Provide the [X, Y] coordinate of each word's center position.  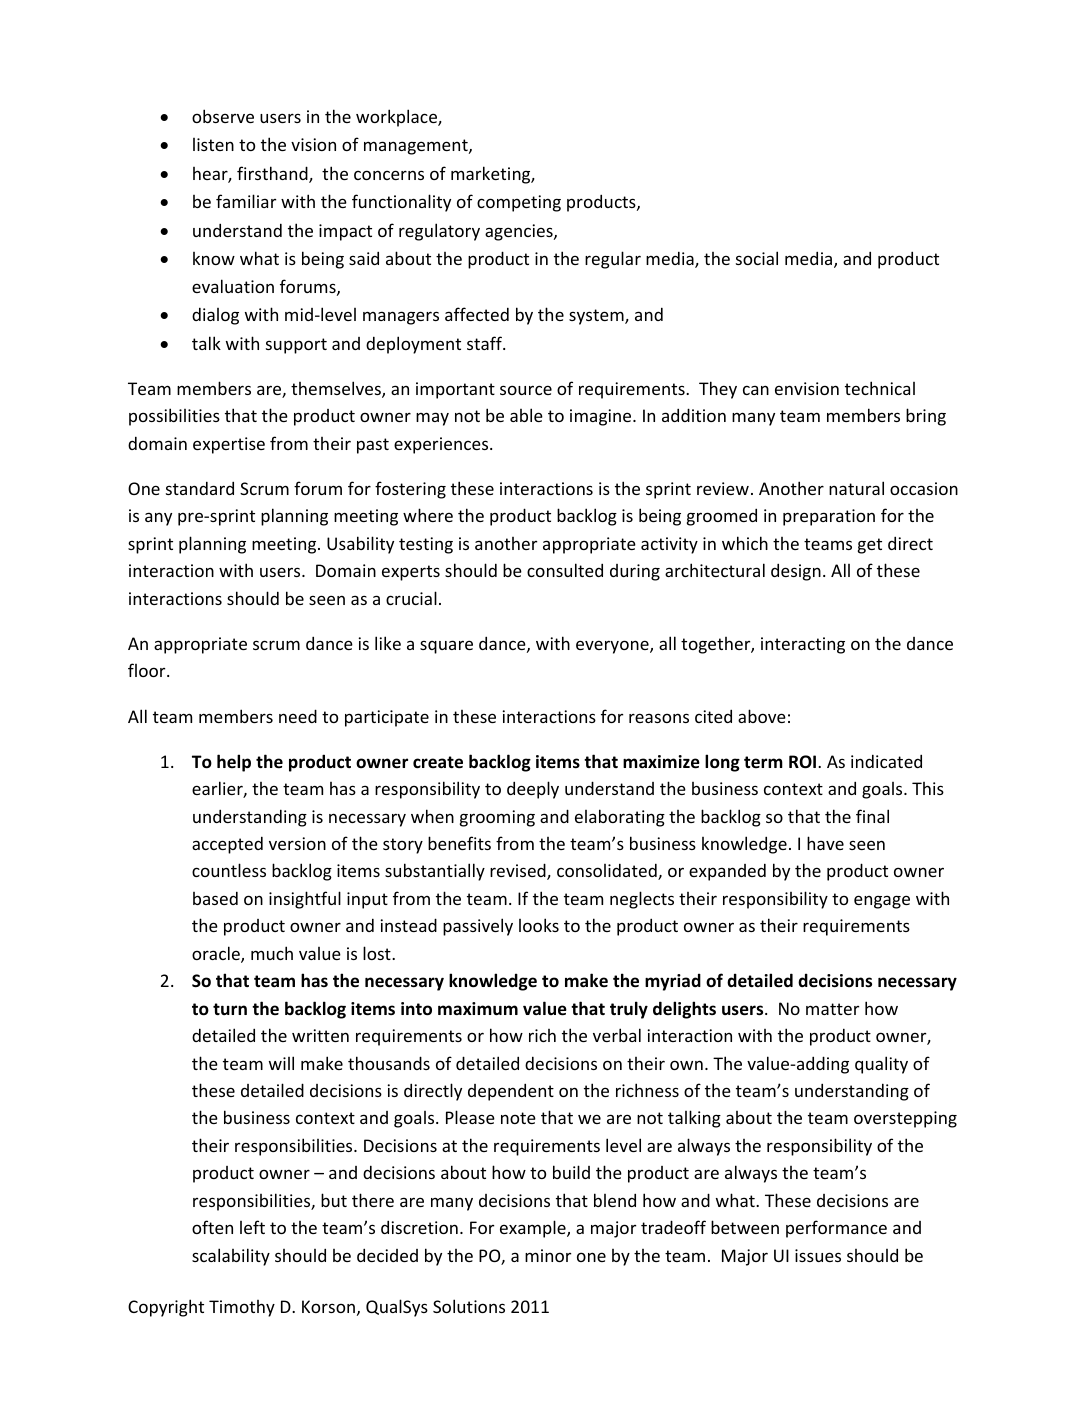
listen [213, 144]
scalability [231, 1257]
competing [519, 203]
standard [200, 488]
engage [882, 902]
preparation [829, 517]
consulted [565, 570]
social [757, 258]
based [215, 898]
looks [539, 925]
